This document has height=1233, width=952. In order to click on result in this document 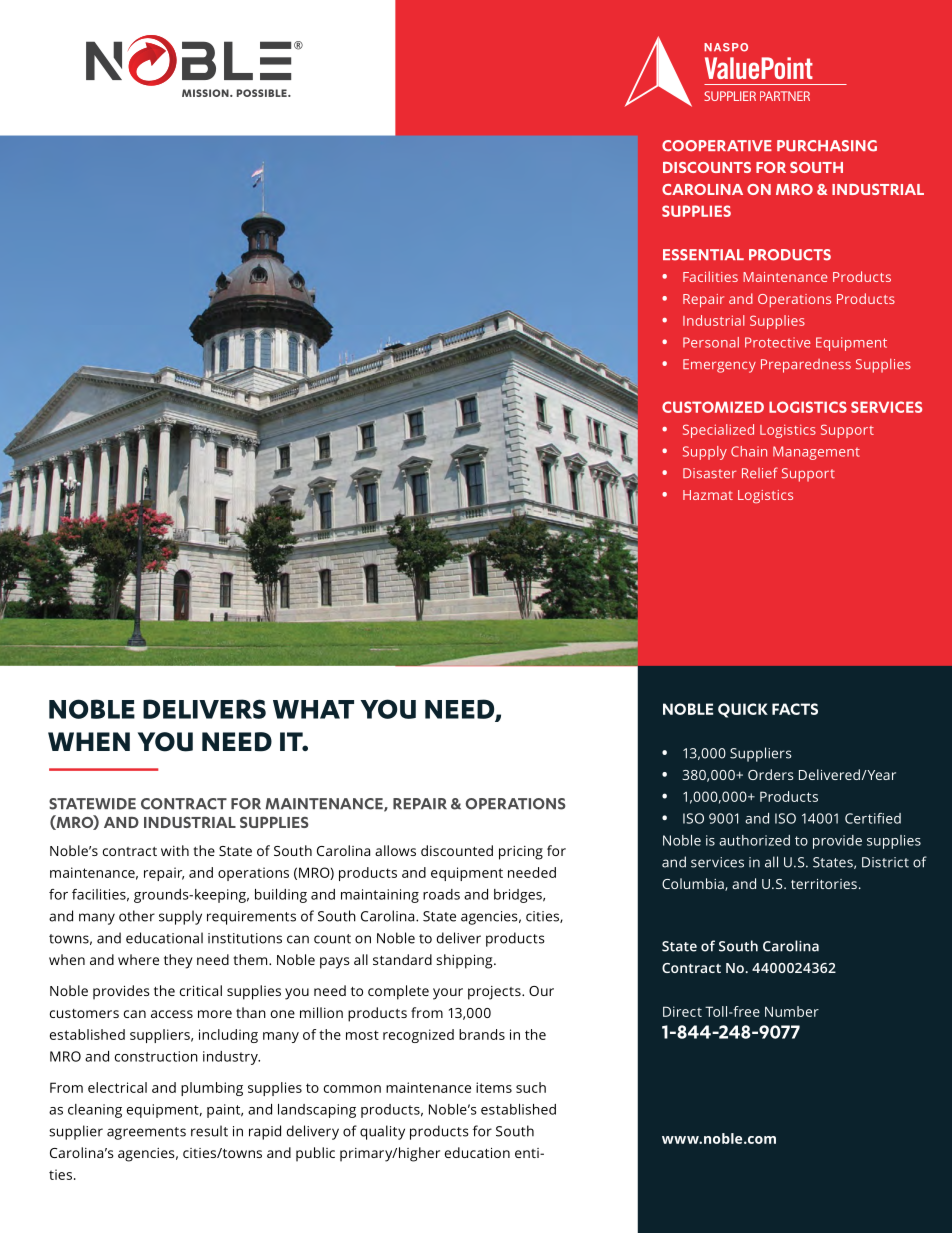, I will do `click(209, 1131)`.
